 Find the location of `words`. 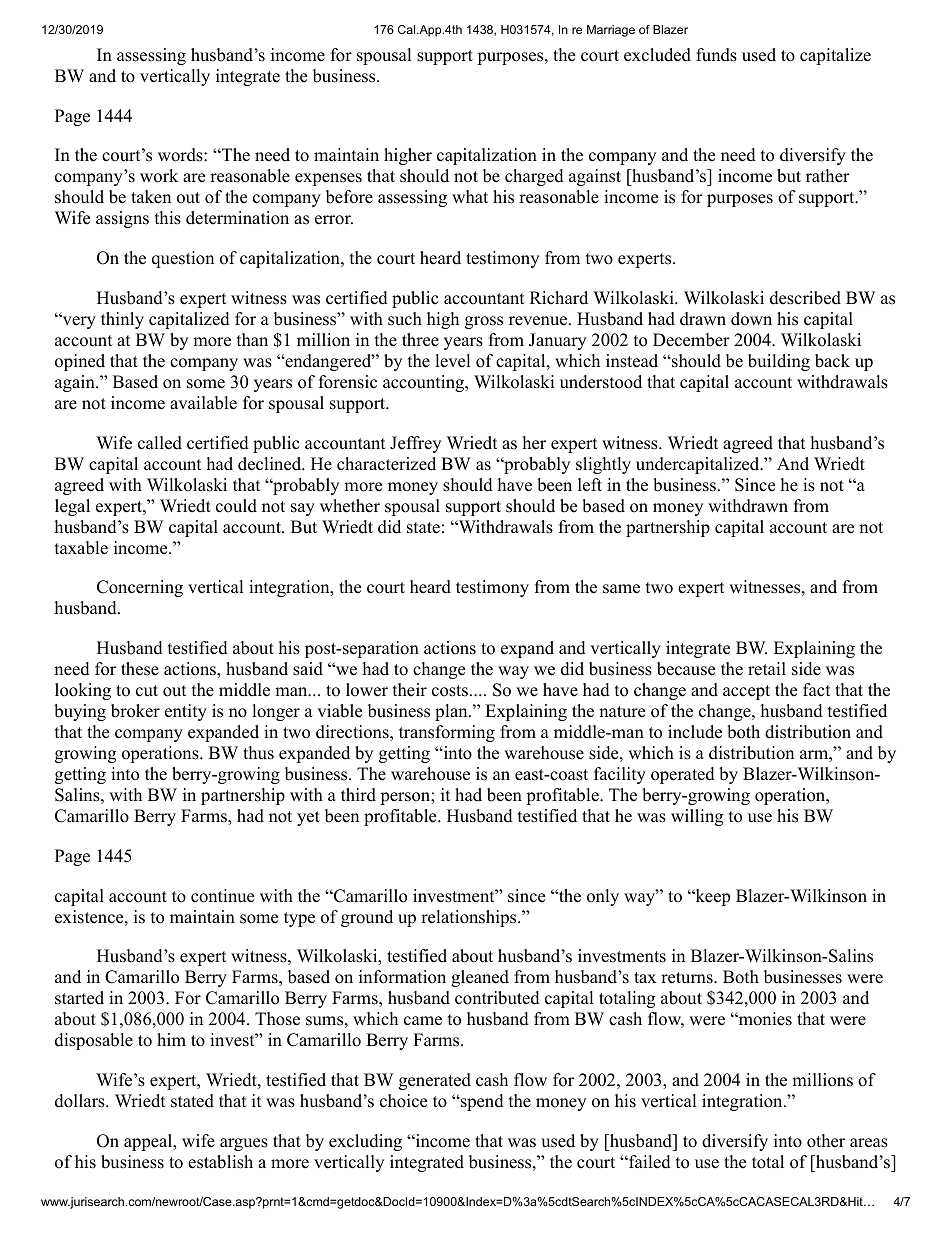

words is located at coordinates (181, 155).
